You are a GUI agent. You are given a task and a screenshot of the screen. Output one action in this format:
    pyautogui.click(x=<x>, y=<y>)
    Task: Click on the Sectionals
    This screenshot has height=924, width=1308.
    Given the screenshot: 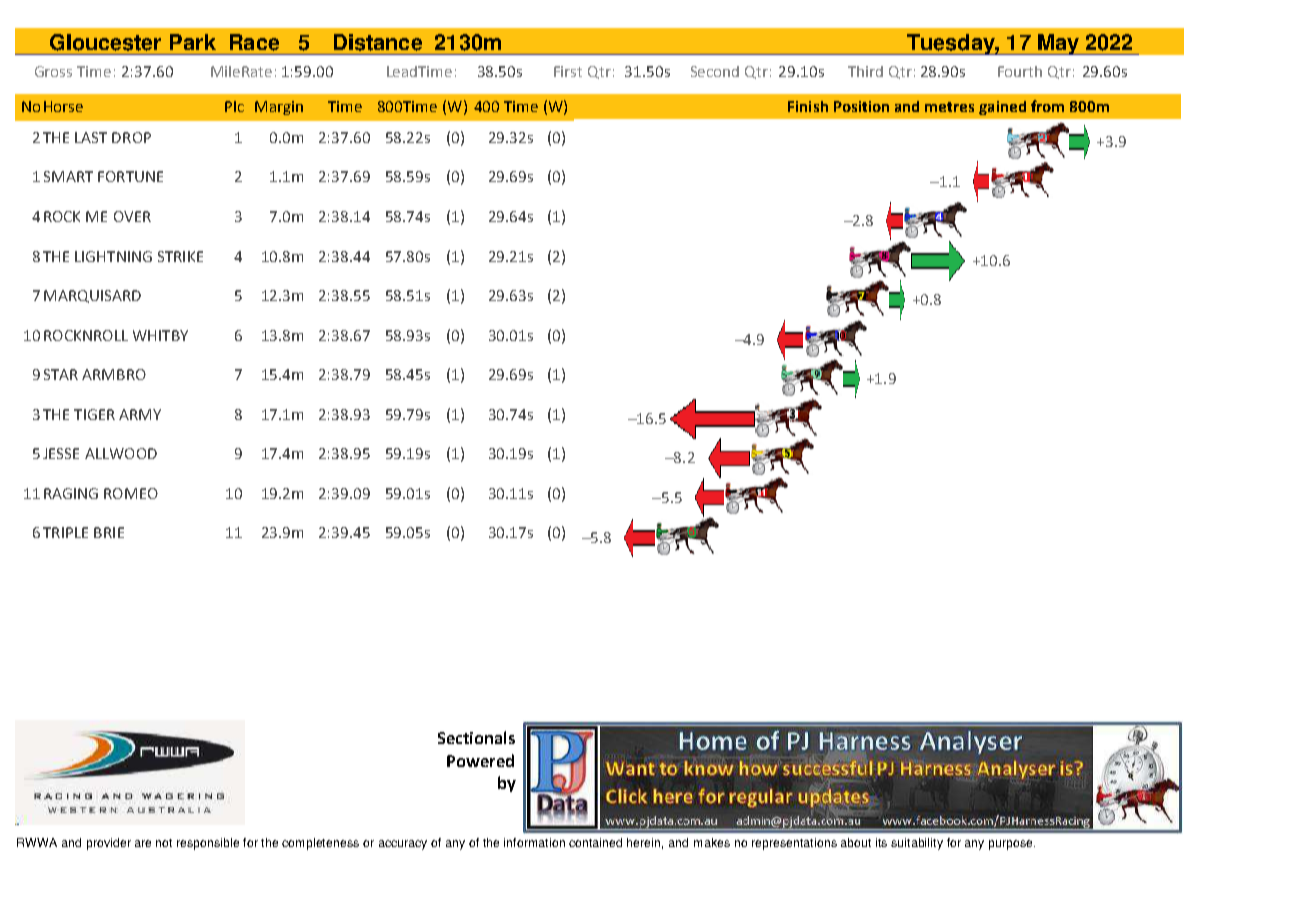 What is the action you would take?
    pyautogui.click(x=476, y=737)
